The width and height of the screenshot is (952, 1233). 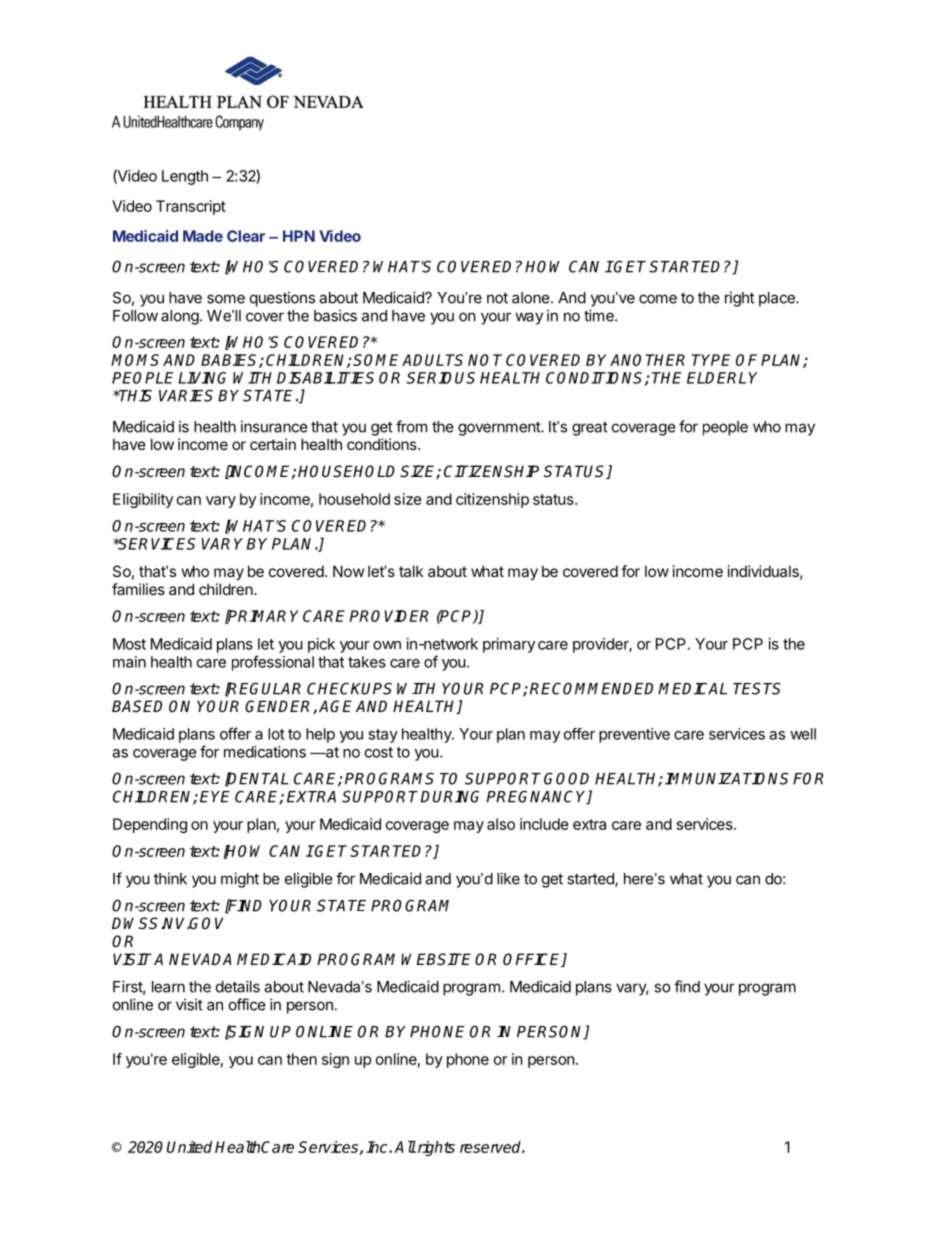 I want to click on Transcript, so click(x=191, y=207).
